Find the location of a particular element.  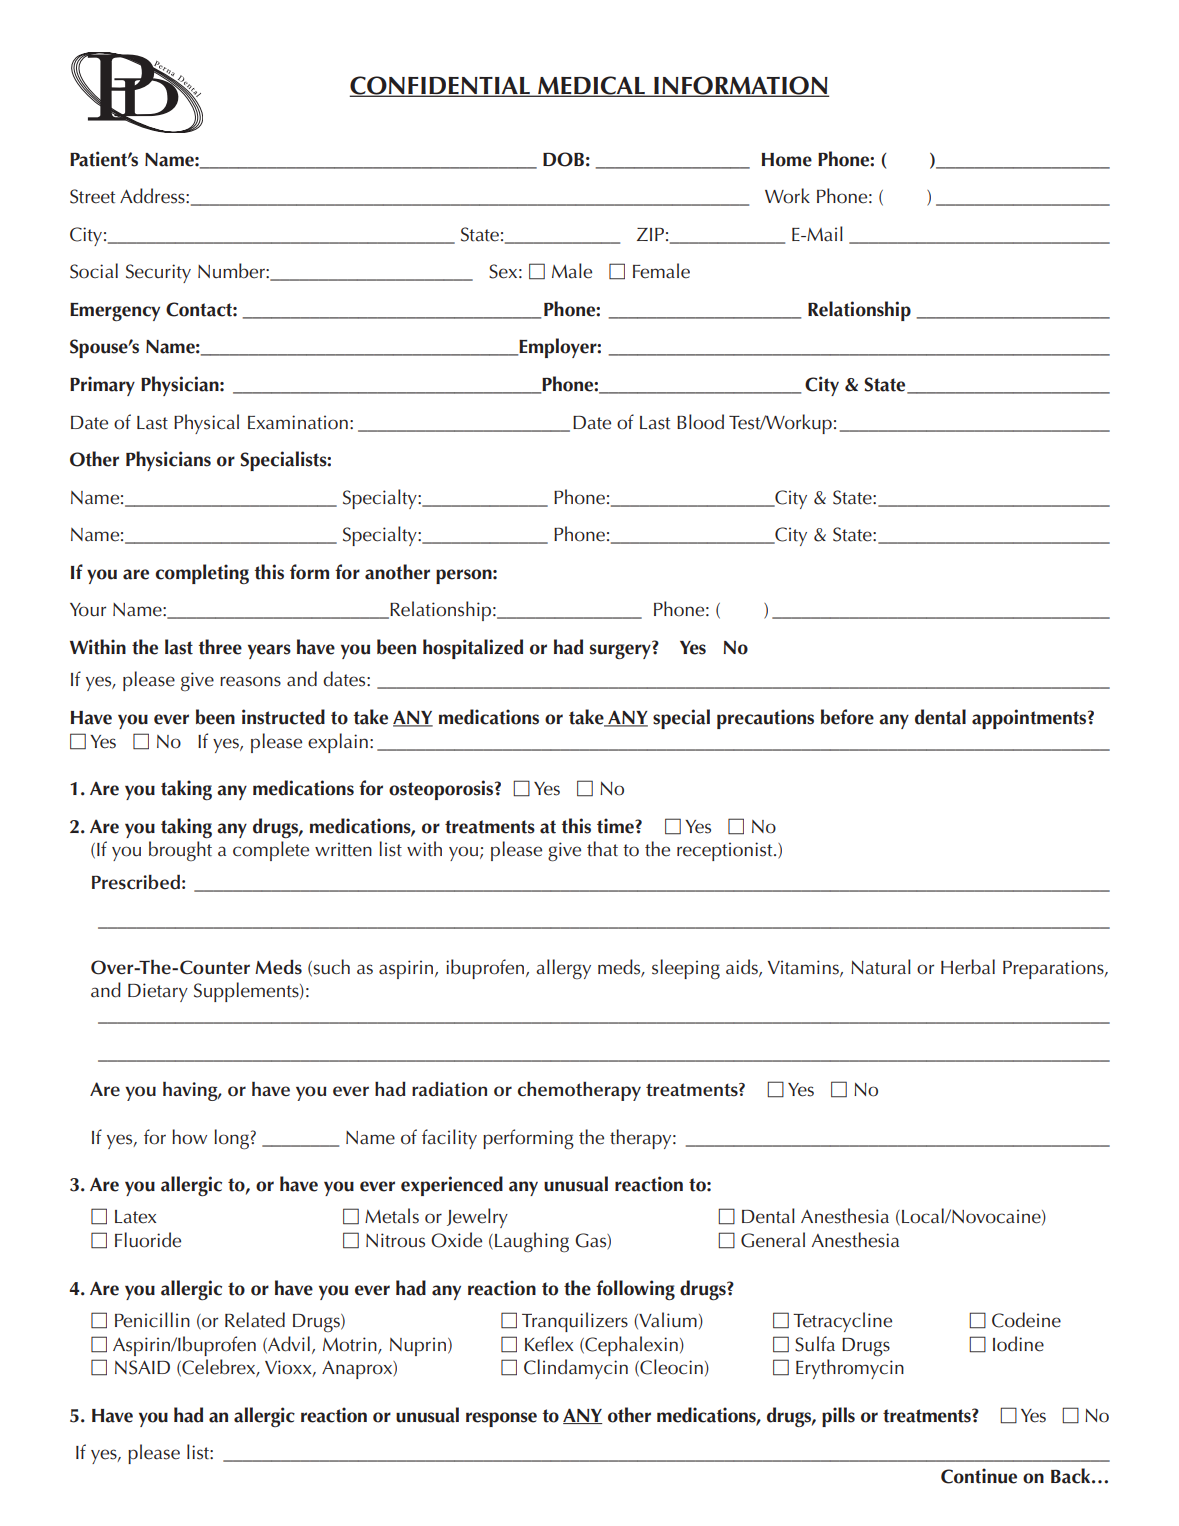

Home is located at coordinates (787, 160).
